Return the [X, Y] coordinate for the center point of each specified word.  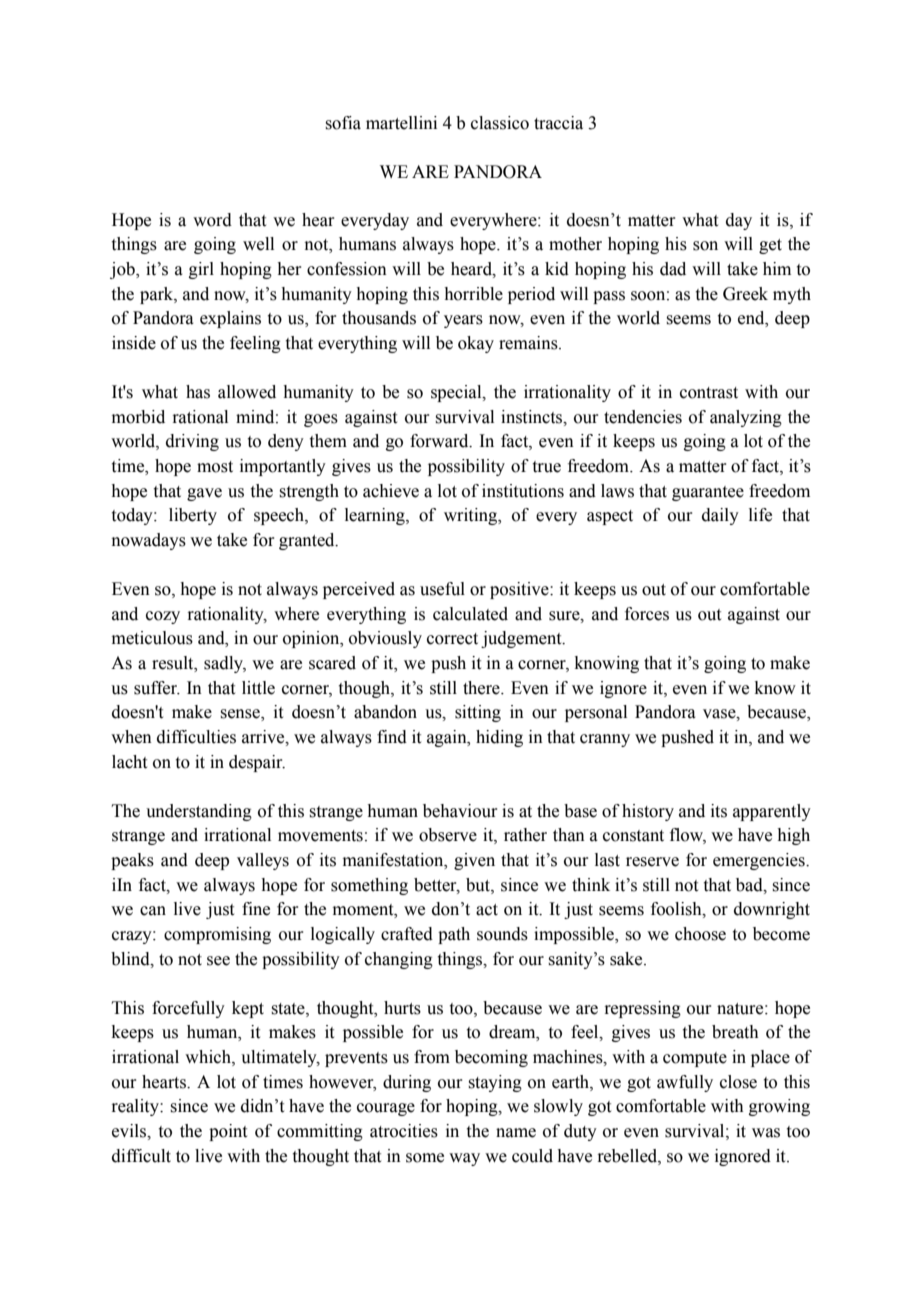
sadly [225, 664]
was [766, 1133]
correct [452, 639]
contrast [709, 393]
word [212, 220]
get [770, 246]
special [457, 393]
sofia [343, 123]
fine [256, 909]
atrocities [404, 1131]
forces [647, 614]
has [198, 392]
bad [750, 885]
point [228, 1132]
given [474, 861]
